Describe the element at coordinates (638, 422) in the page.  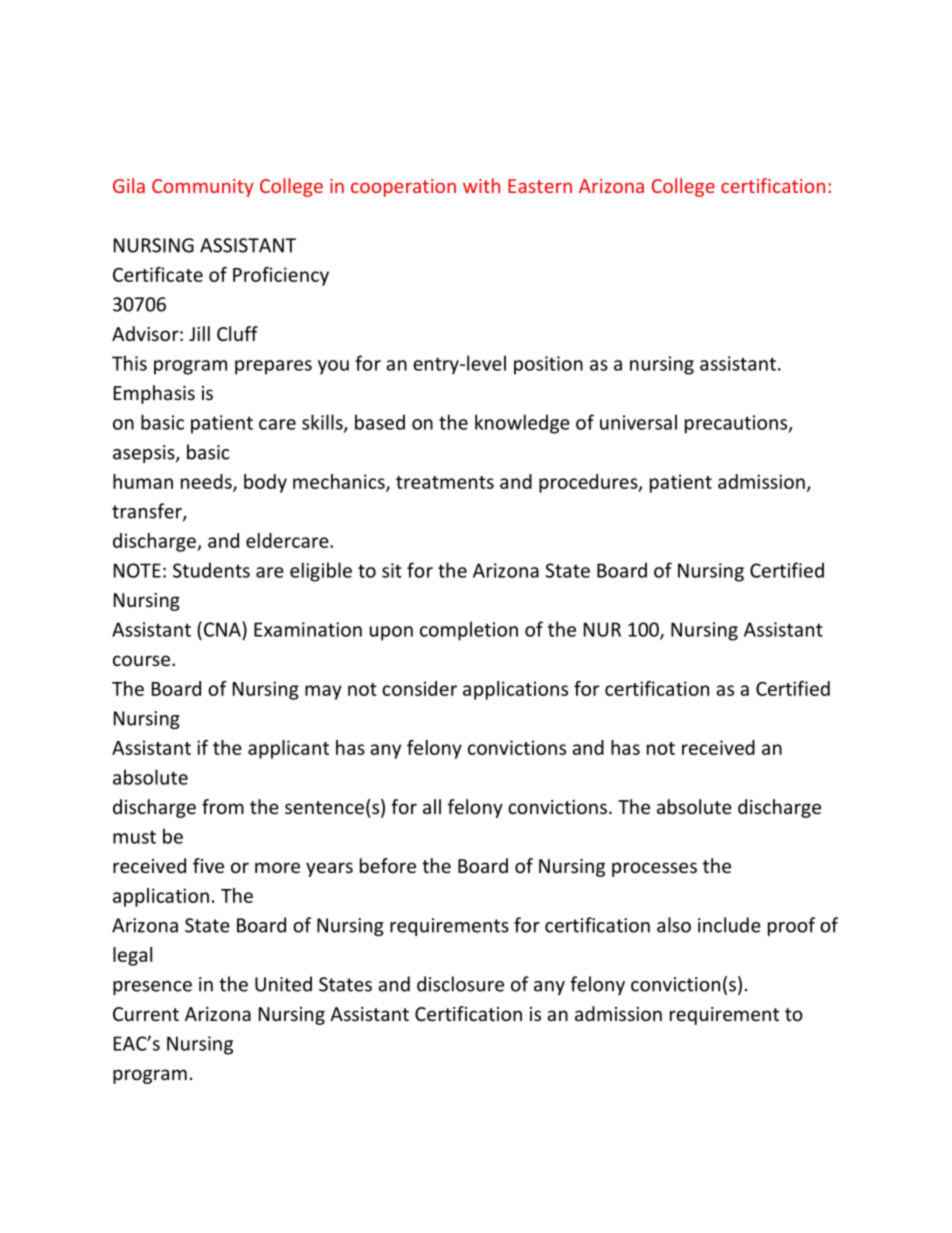
I see `universal` at that location.
